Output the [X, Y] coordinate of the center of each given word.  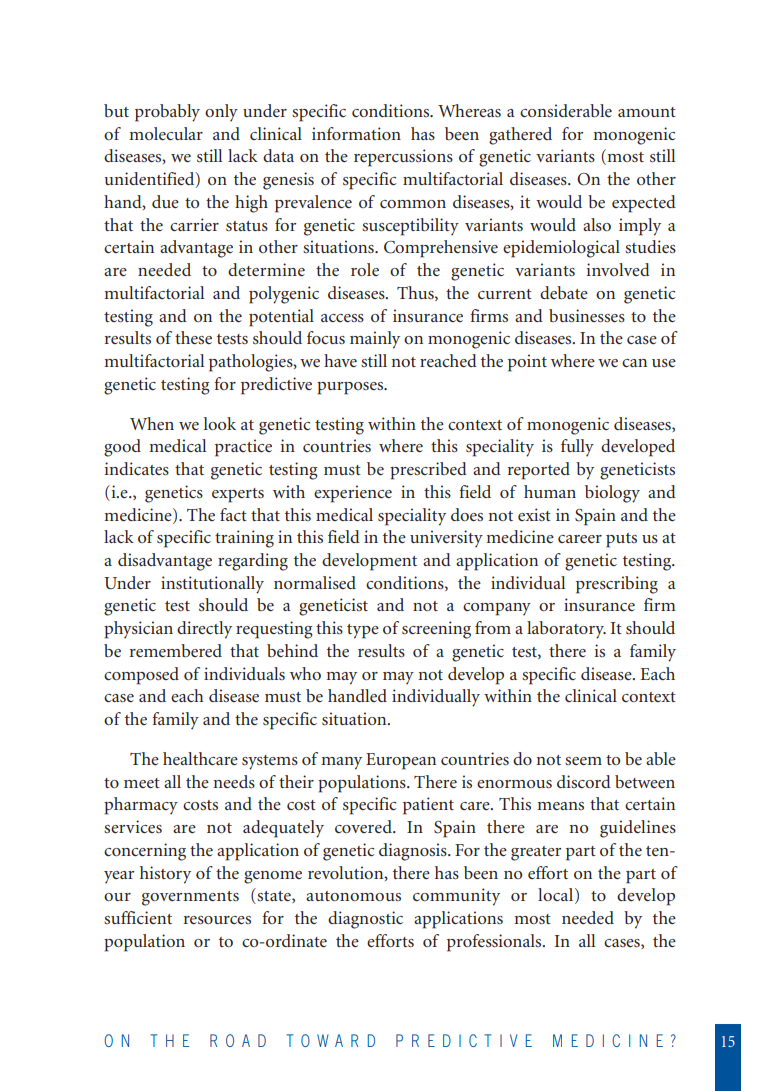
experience [353, 494]
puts [621, 540]
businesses [587, 315]
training [244, 539]
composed [141, 676]
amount [647, 112]
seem [583, 761]
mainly [375, 340]
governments [190, 898]
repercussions [403, 158]
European [401, 761]
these [193, 337]
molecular [166, 133]
